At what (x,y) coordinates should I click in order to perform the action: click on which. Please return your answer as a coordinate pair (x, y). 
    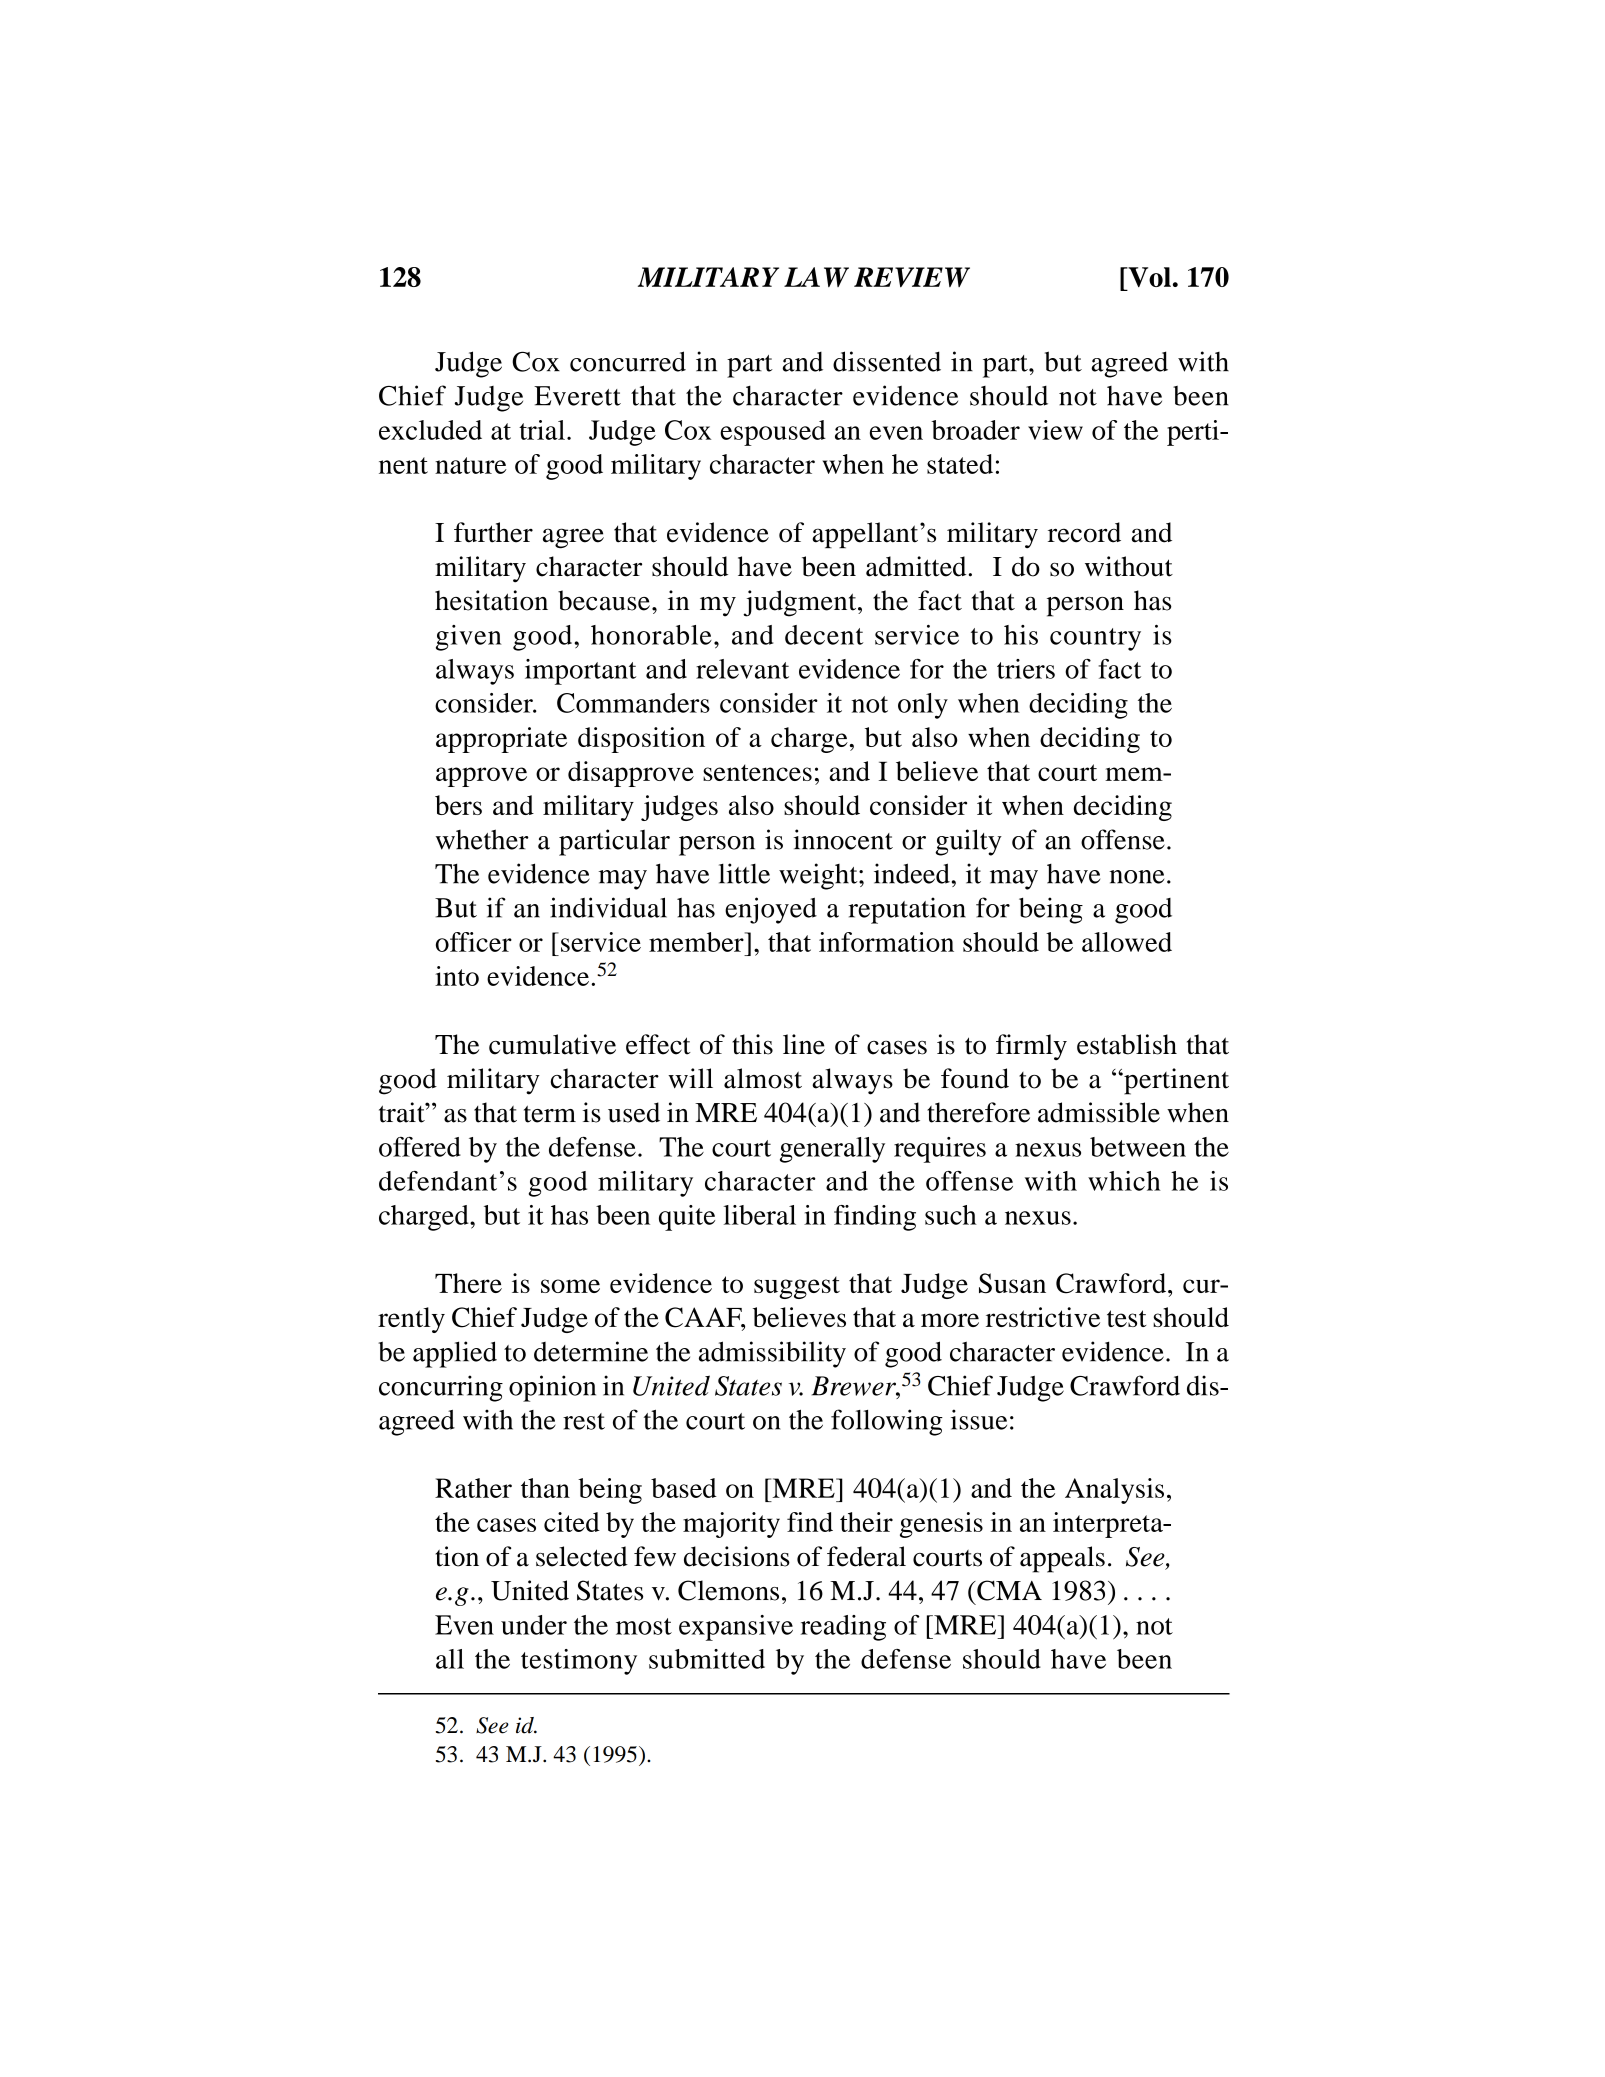
    Looking at the image, I should click on (1124, 1181).
